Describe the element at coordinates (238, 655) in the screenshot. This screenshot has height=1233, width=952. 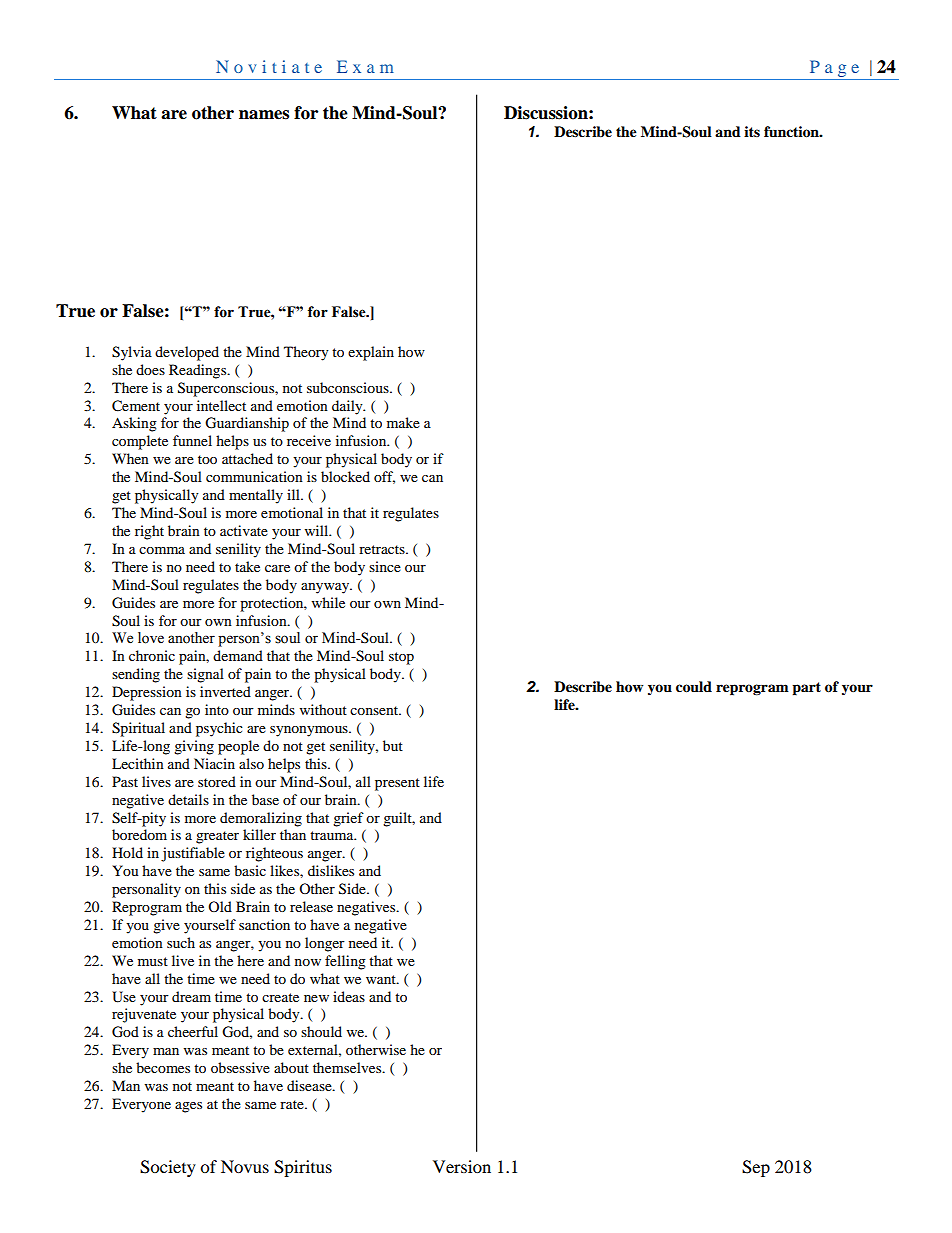
I see `demand` at that location.
